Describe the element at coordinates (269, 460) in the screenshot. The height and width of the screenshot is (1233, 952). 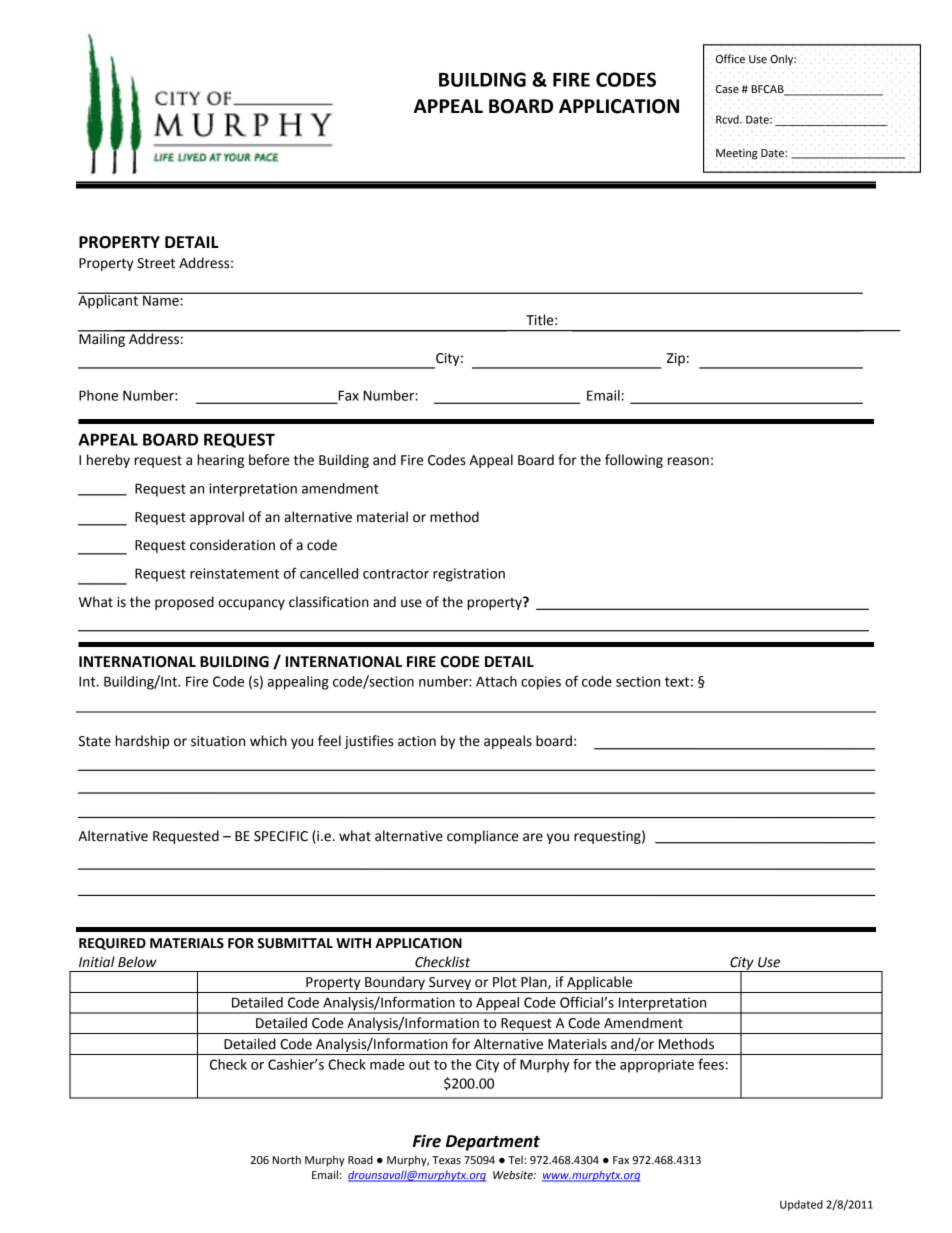
I see `before` at that location.
